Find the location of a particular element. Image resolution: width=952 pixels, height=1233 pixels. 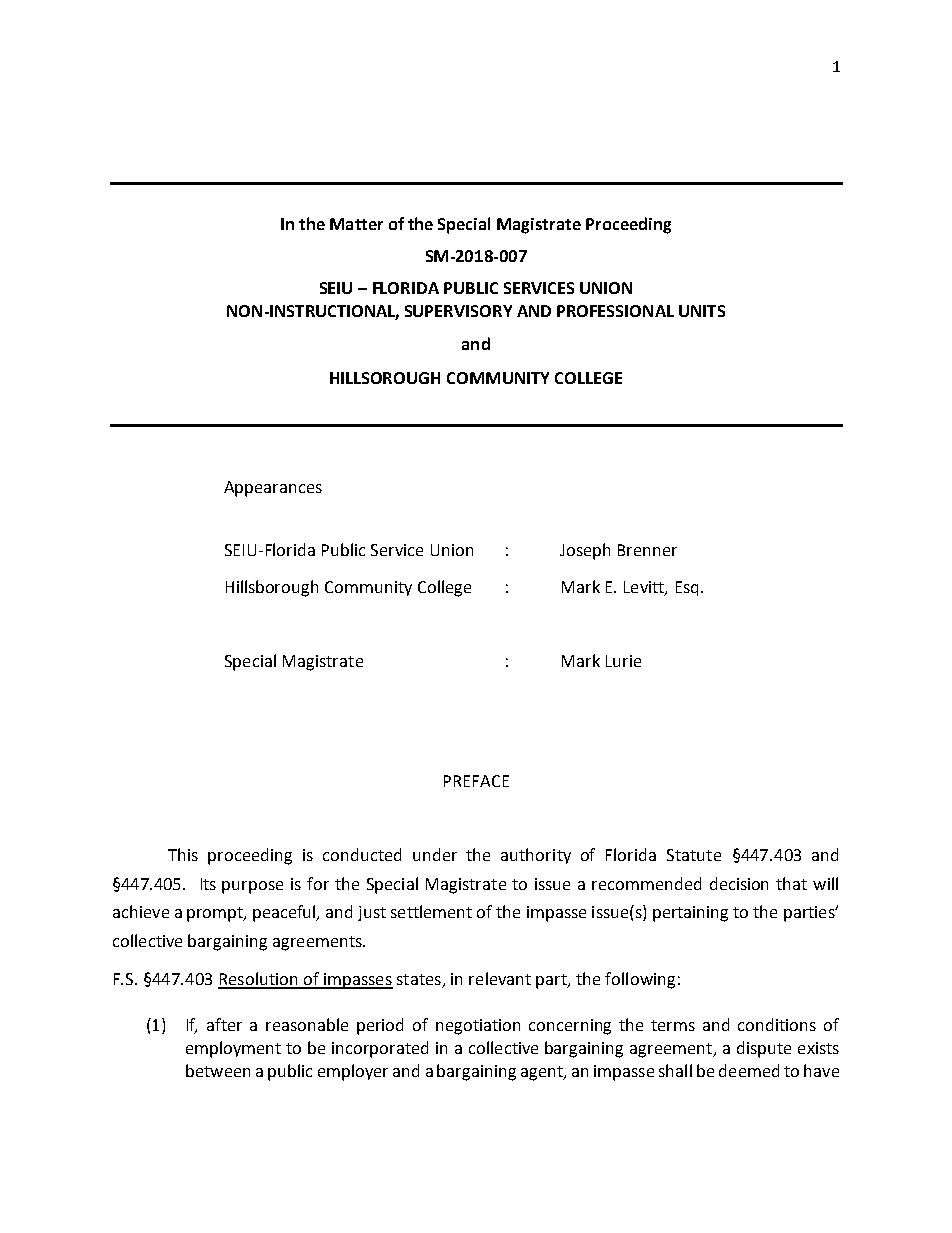

Lurie is located at coordinates (623, 661).
